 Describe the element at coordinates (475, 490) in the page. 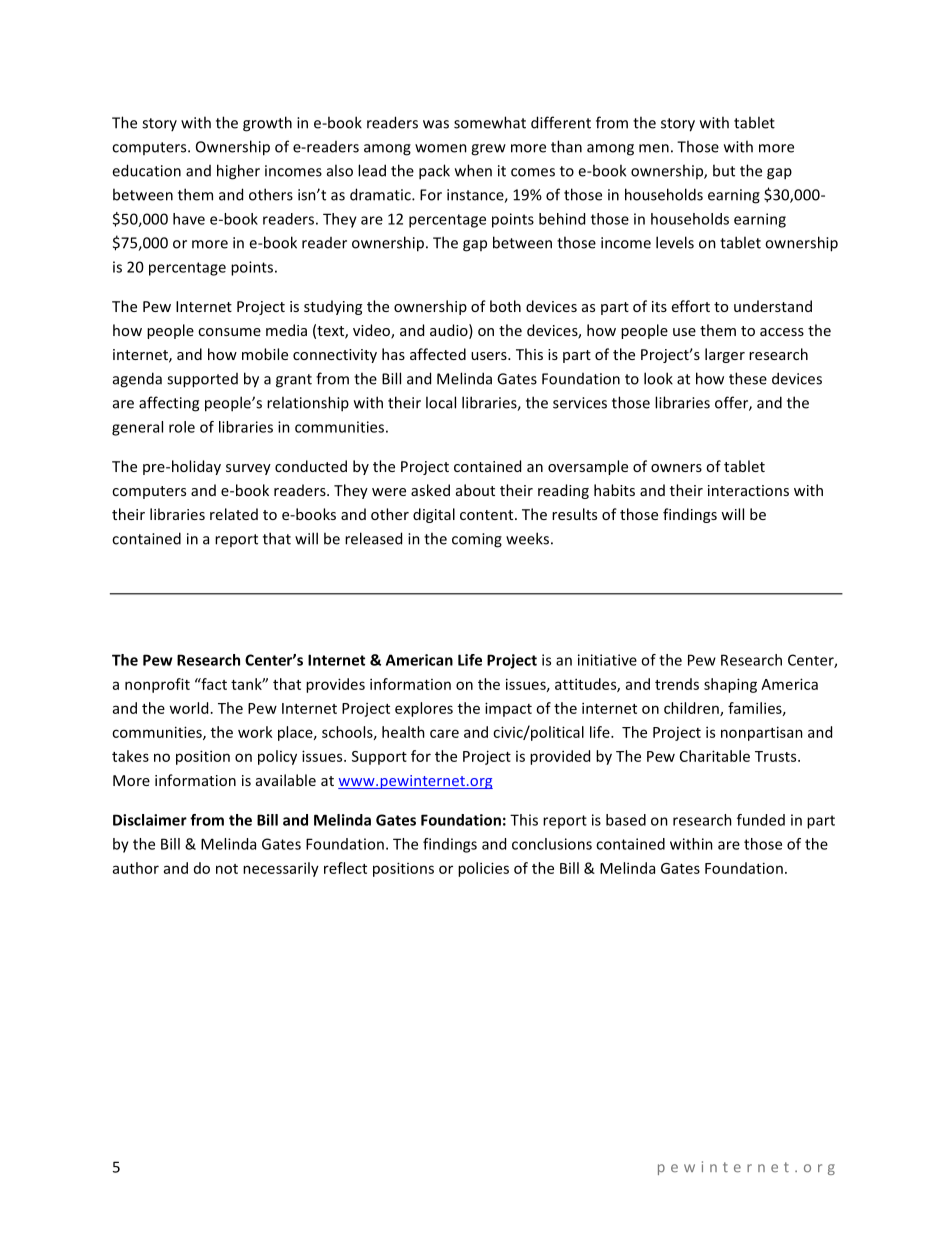

I see `about` at that location.
